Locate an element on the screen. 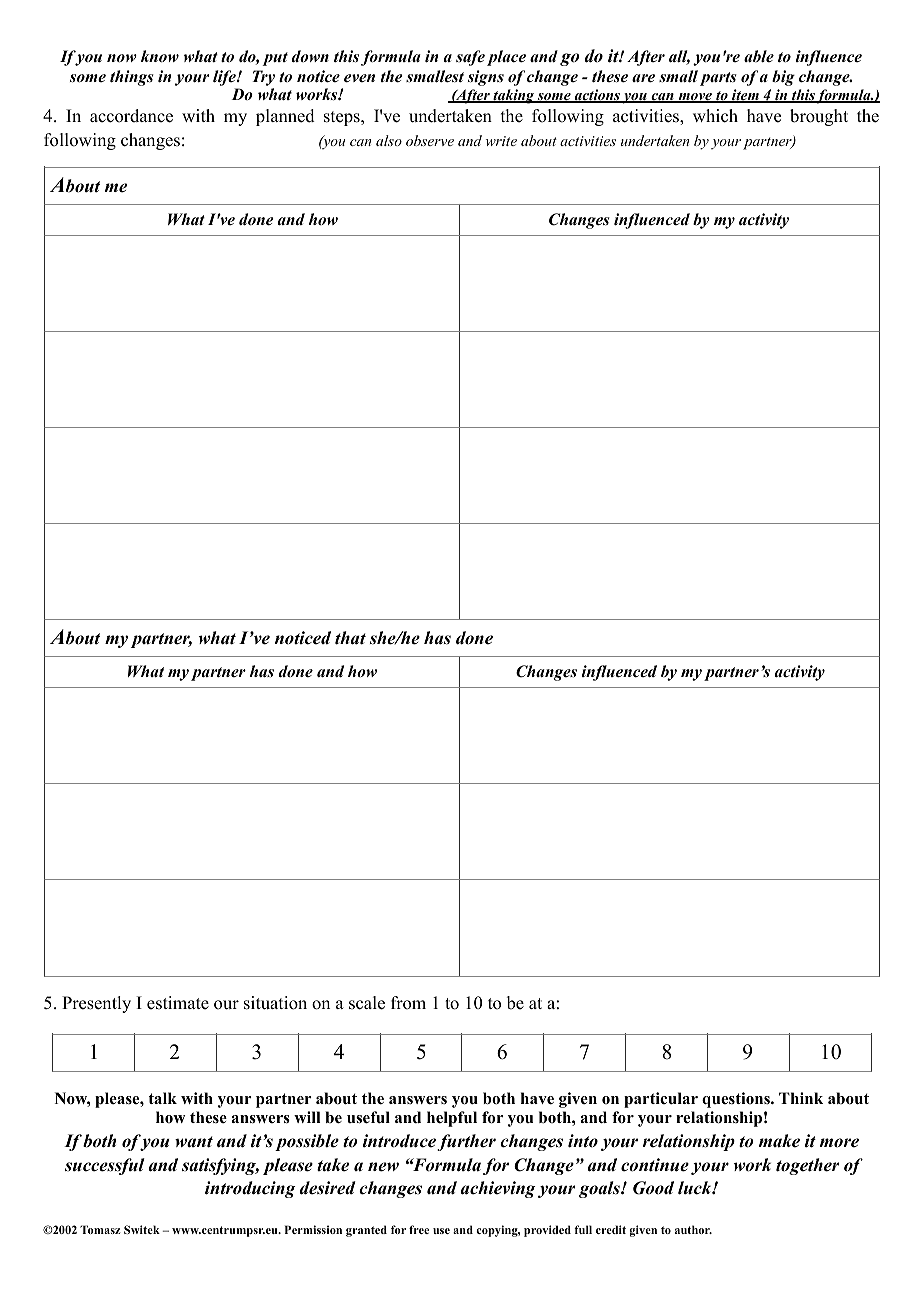 This screenshot has height=1308, width=924. satisfying is located at coordinates (220, 1166).
